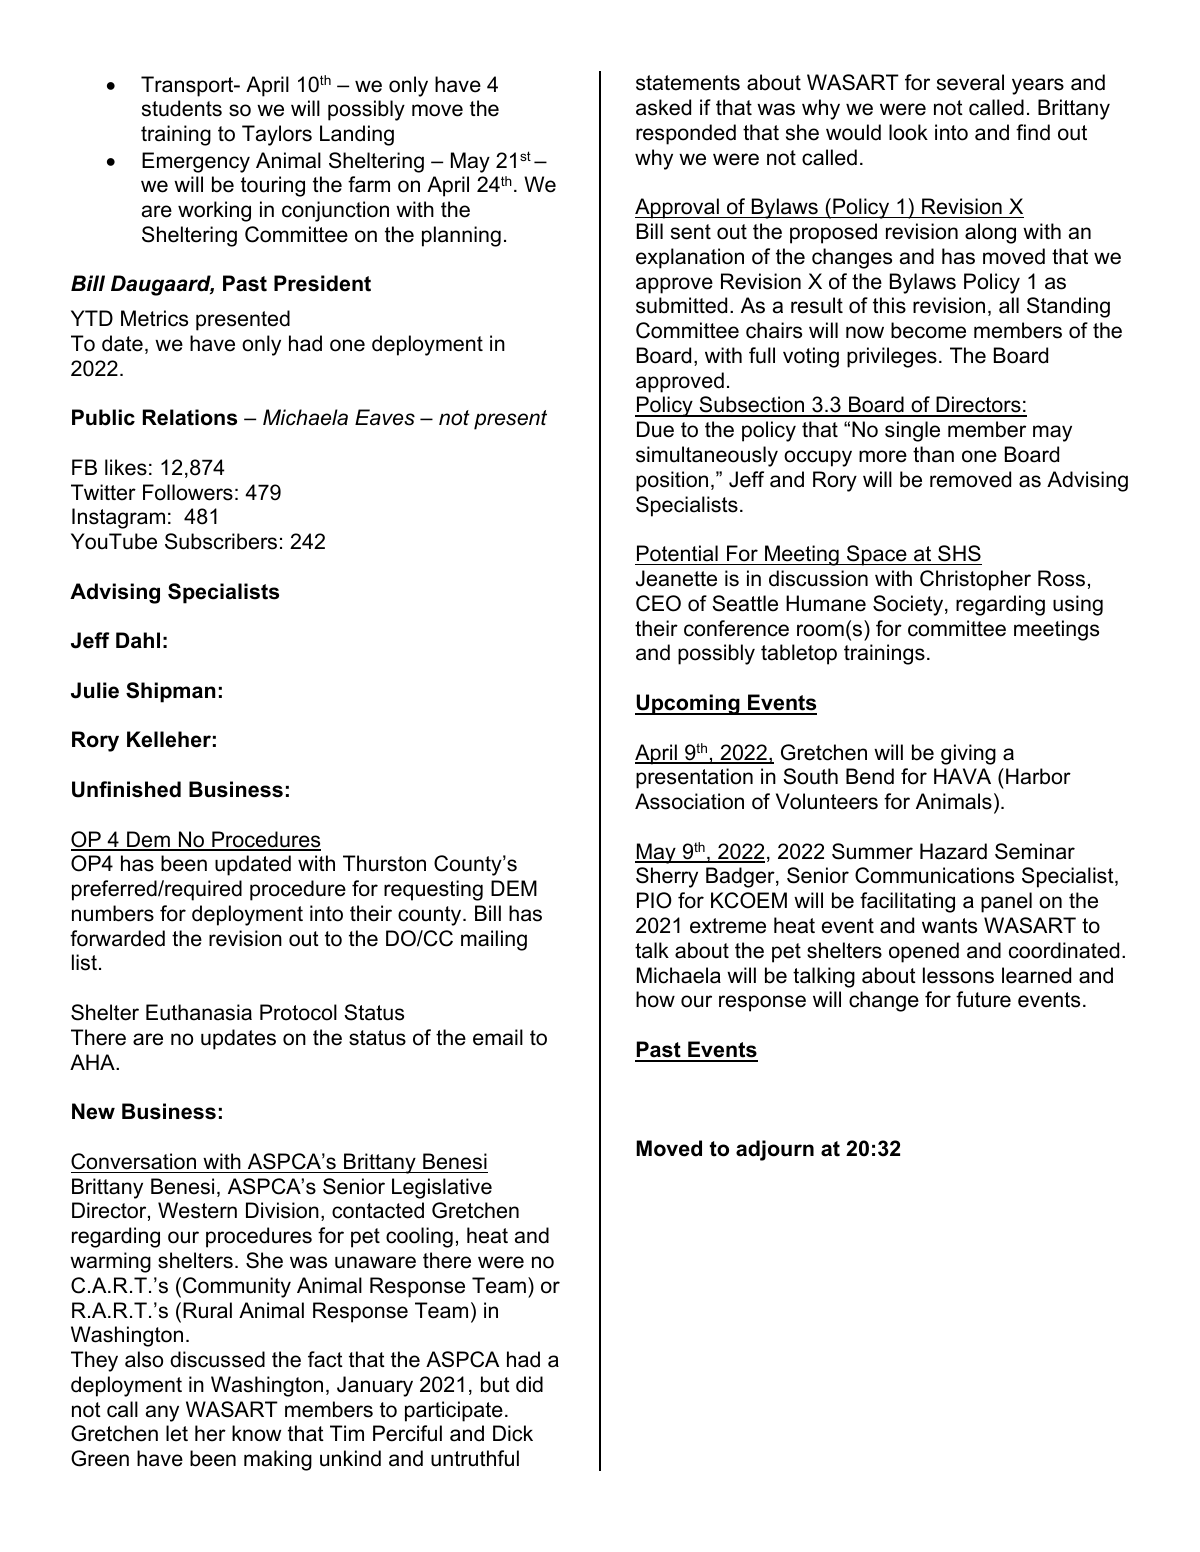 The height and width of the page is (1552, 1200). I want to click on but, so click(495, 1384).
